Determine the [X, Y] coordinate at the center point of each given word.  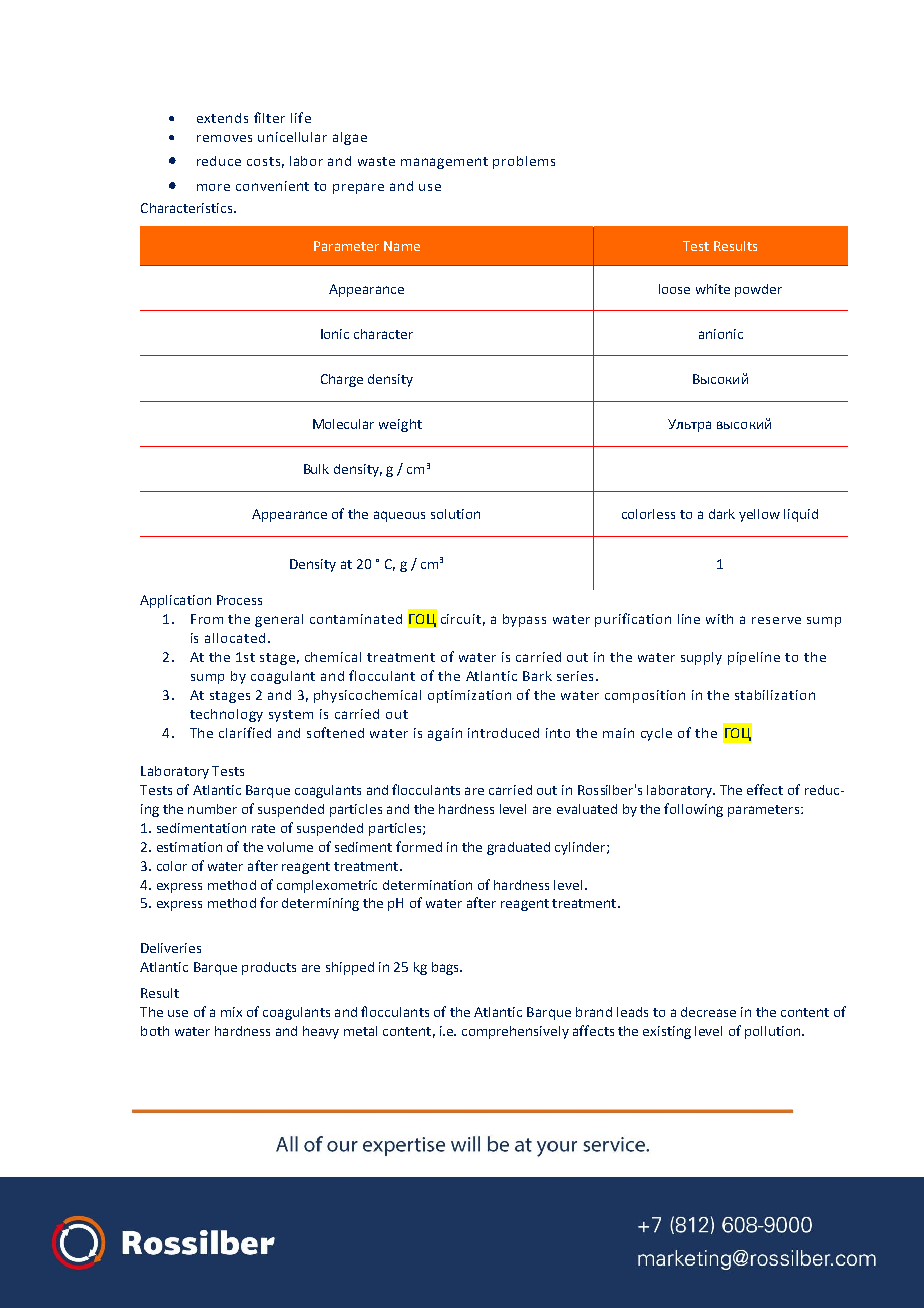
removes [224, 138]
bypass [524, 620]
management [444, 163]
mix [231, 1012]
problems [524, 162]
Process [239, 600]
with [719, 619]
